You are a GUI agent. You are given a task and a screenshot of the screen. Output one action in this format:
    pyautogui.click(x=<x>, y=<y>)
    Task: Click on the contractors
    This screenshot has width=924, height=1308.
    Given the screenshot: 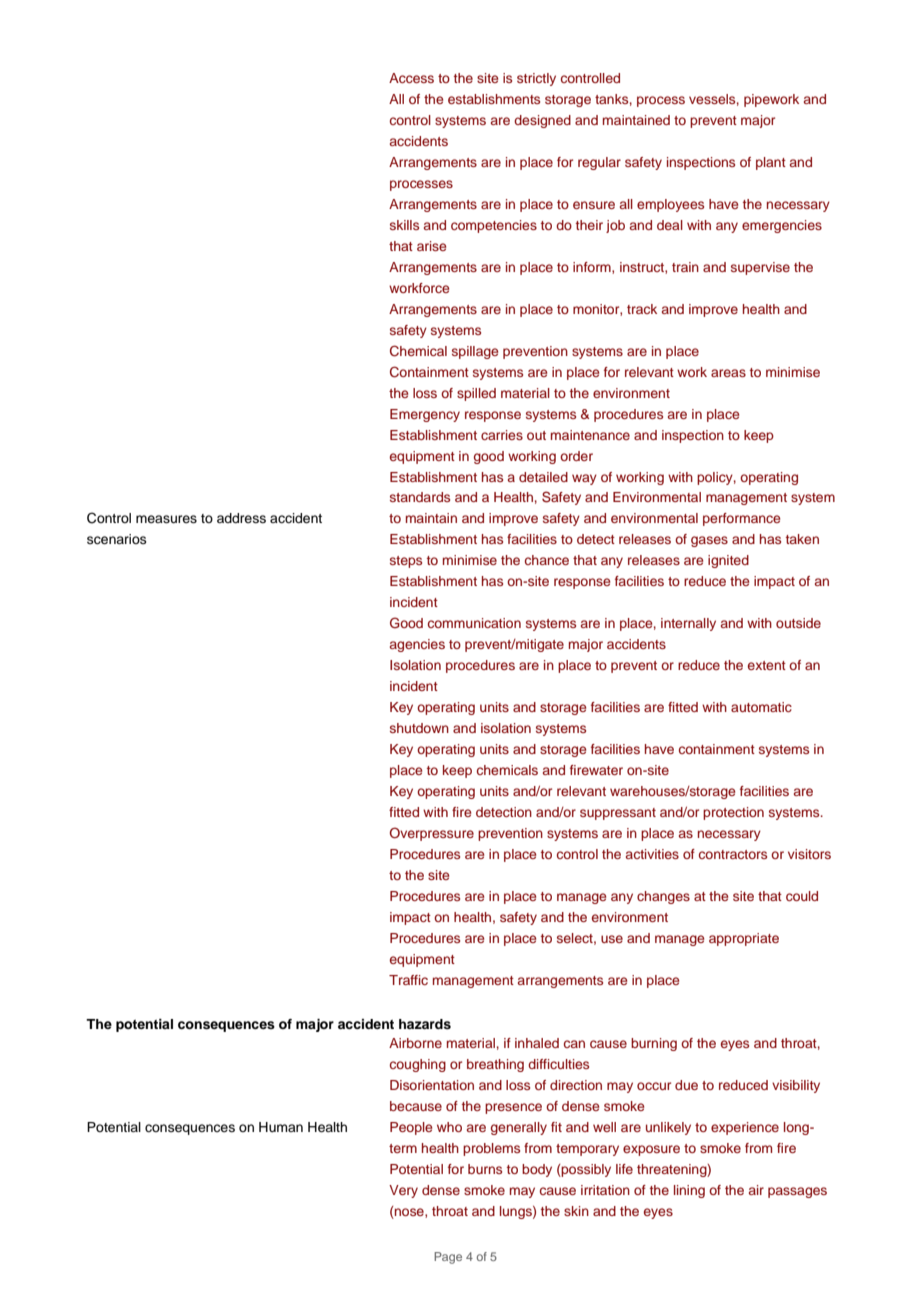 What is the action you would take?
    pyautogui.click(x=733, y=854)
